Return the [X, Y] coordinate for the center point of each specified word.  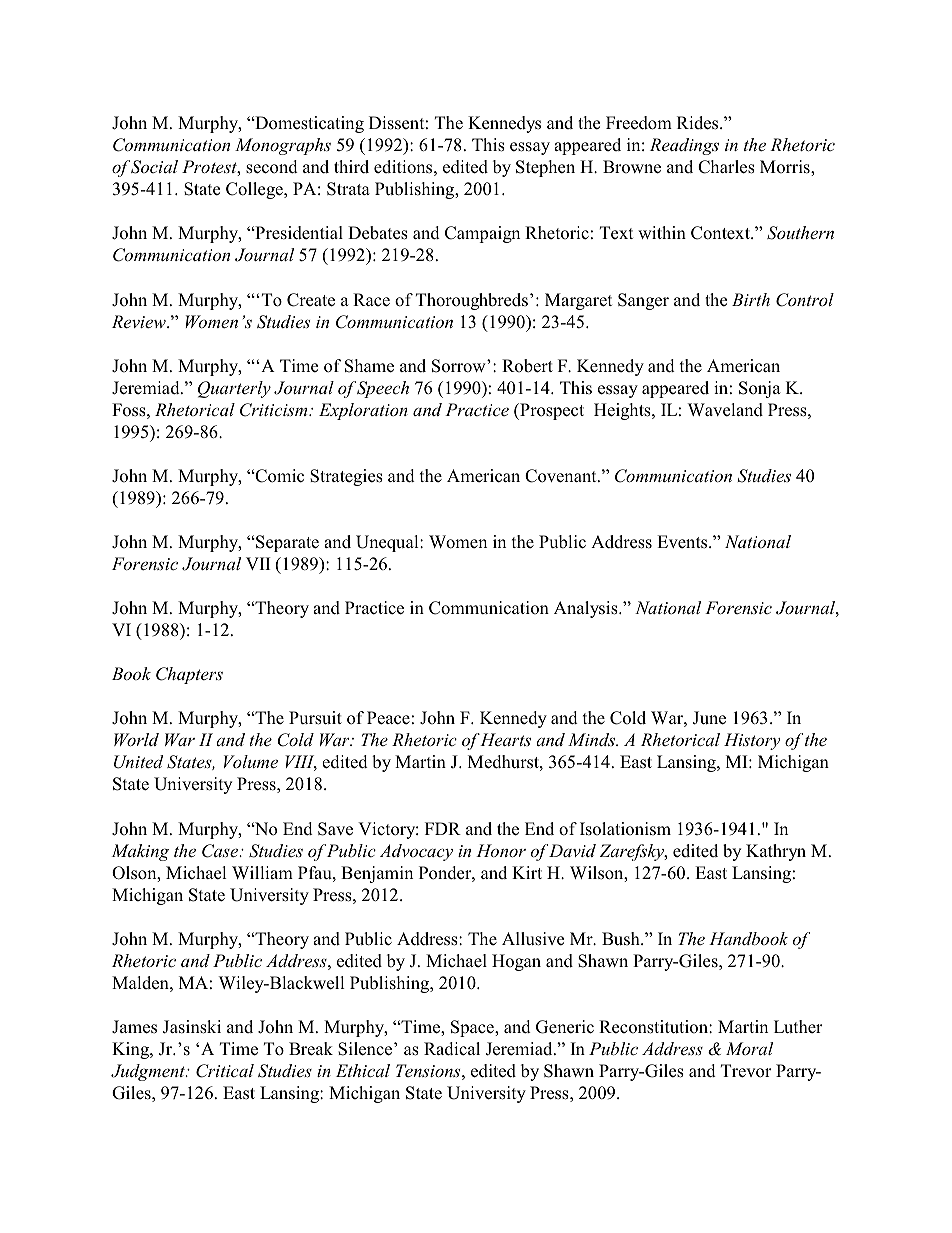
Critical [225, 1071]
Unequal [388, 543]
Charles [726, 167]
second [272, 167]
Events [683, 542]
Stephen [545, 168]
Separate [286, 543]
